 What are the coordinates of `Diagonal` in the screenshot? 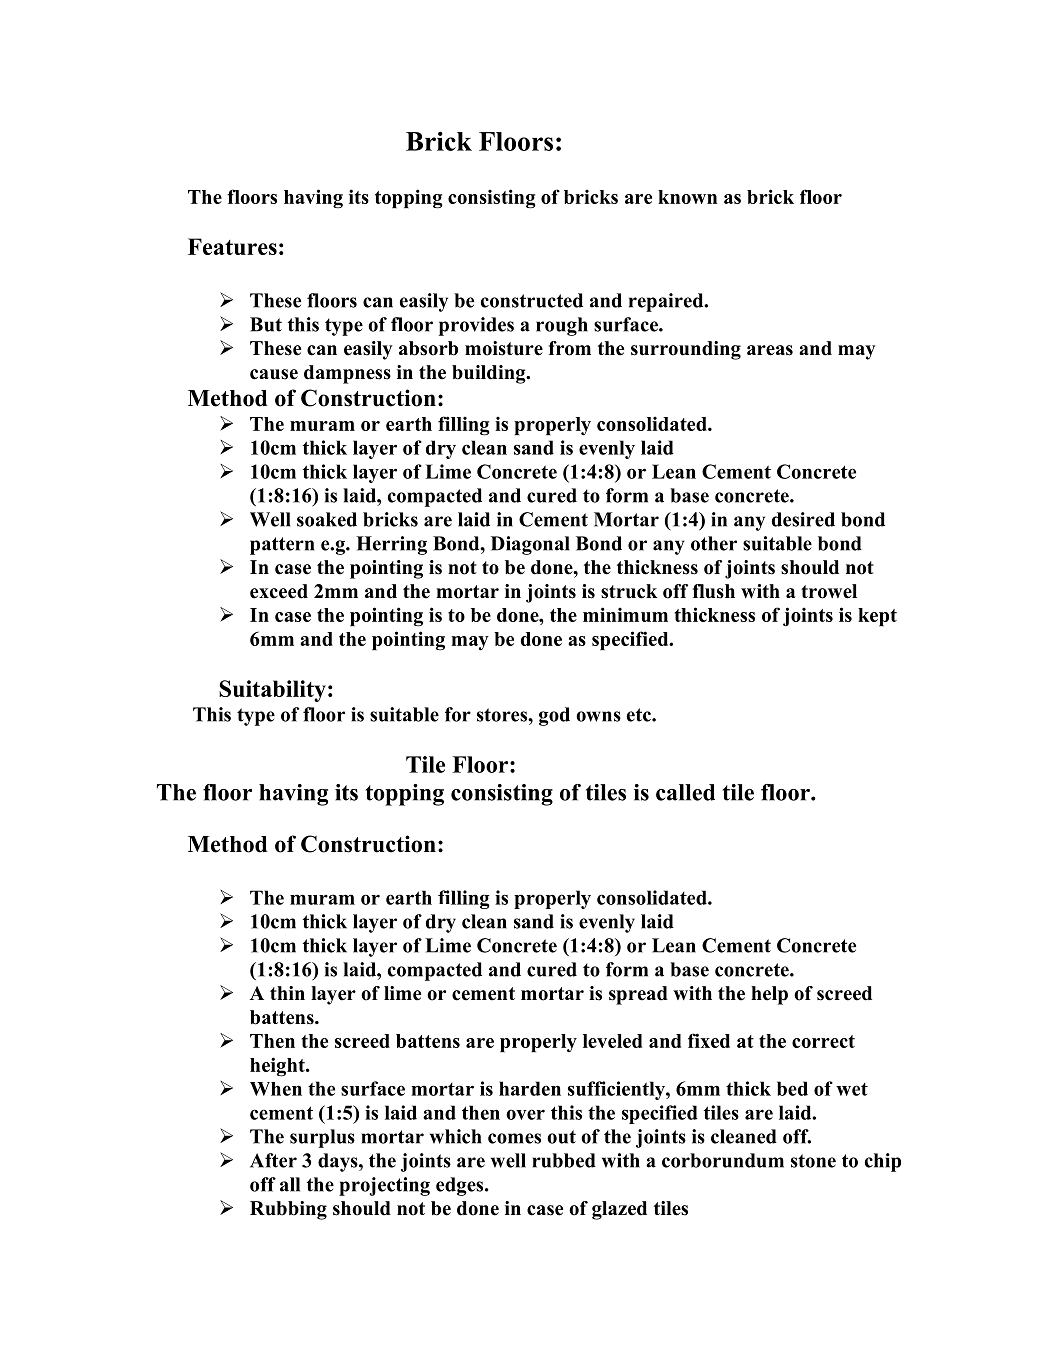 It's located at (530, 545).
